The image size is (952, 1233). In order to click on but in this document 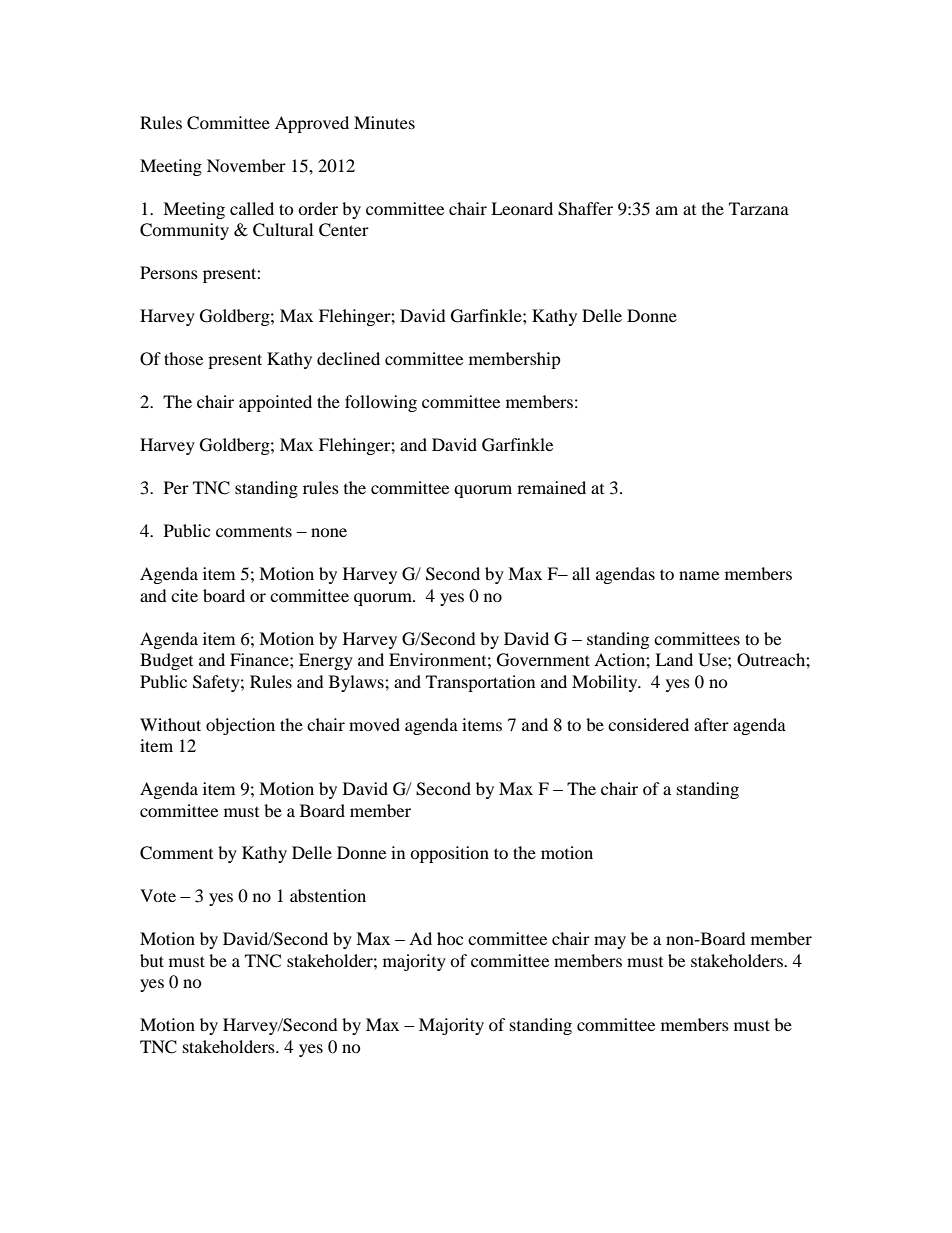, I will do `click(152, 960)`.
